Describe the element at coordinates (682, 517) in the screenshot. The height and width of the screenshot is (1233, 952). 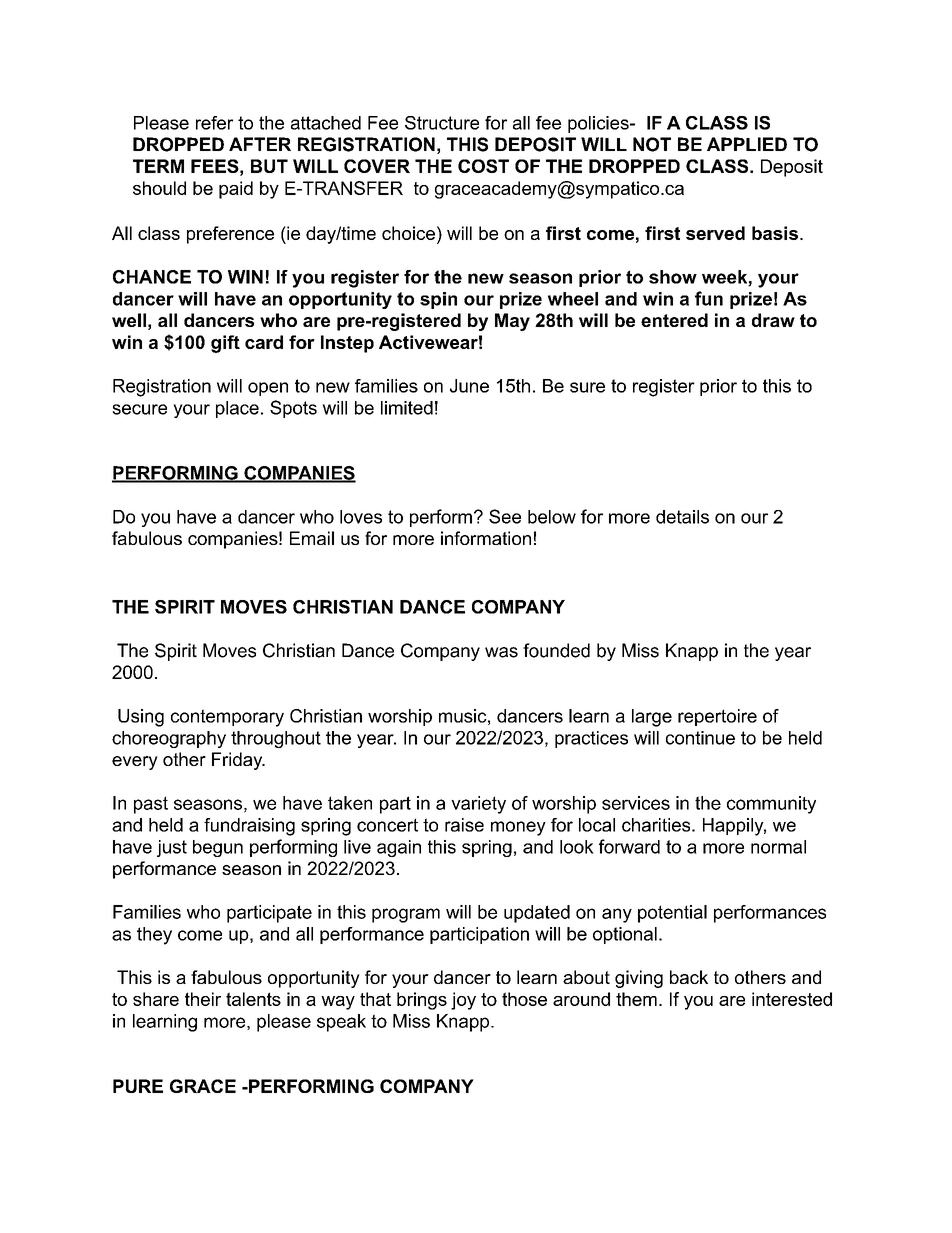
I see `details` at that location.
